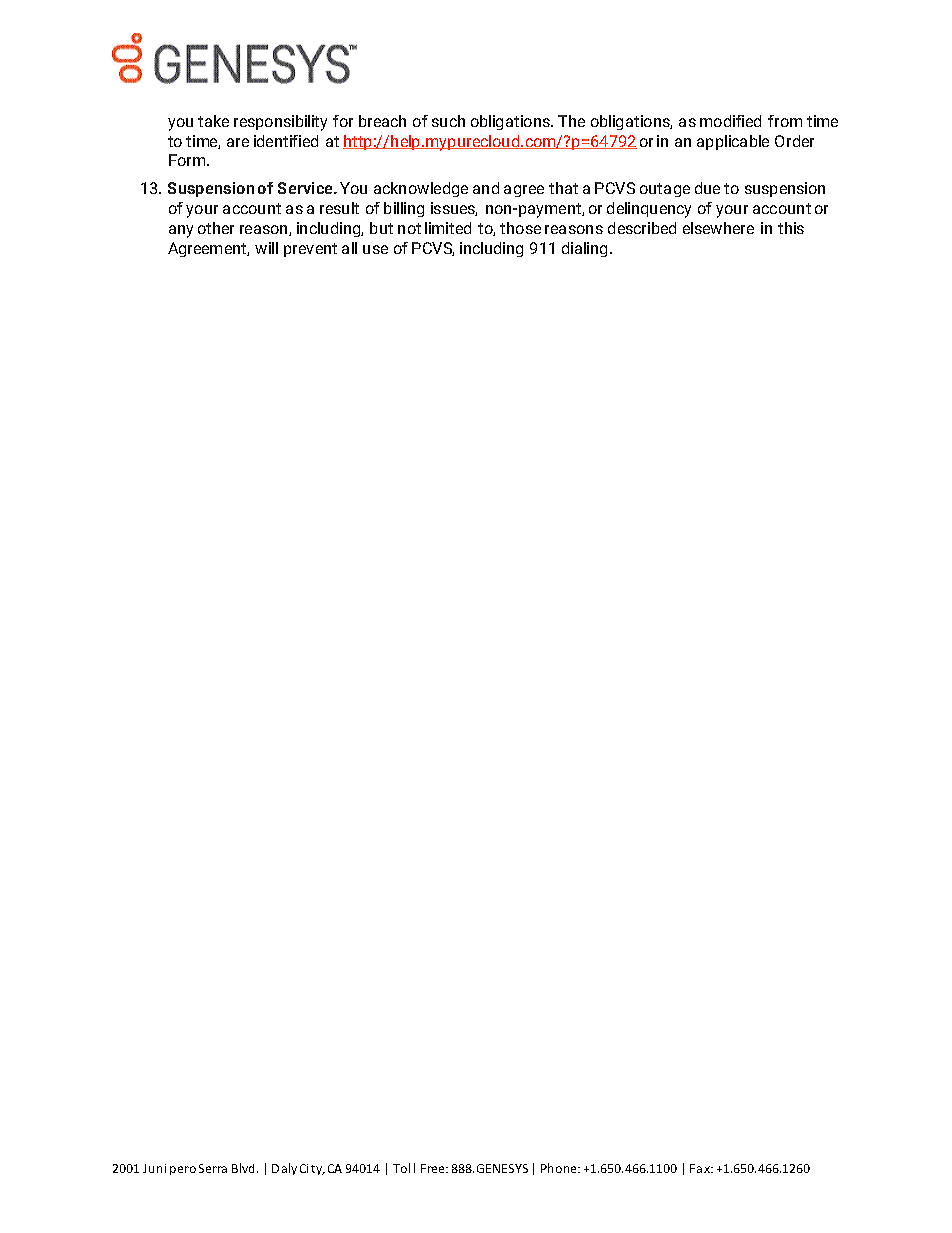 The image size is (952, 1233). What do you see at coordinates (733, 142) in the document?
I see `applicable` at bounding box center [733, 142].
